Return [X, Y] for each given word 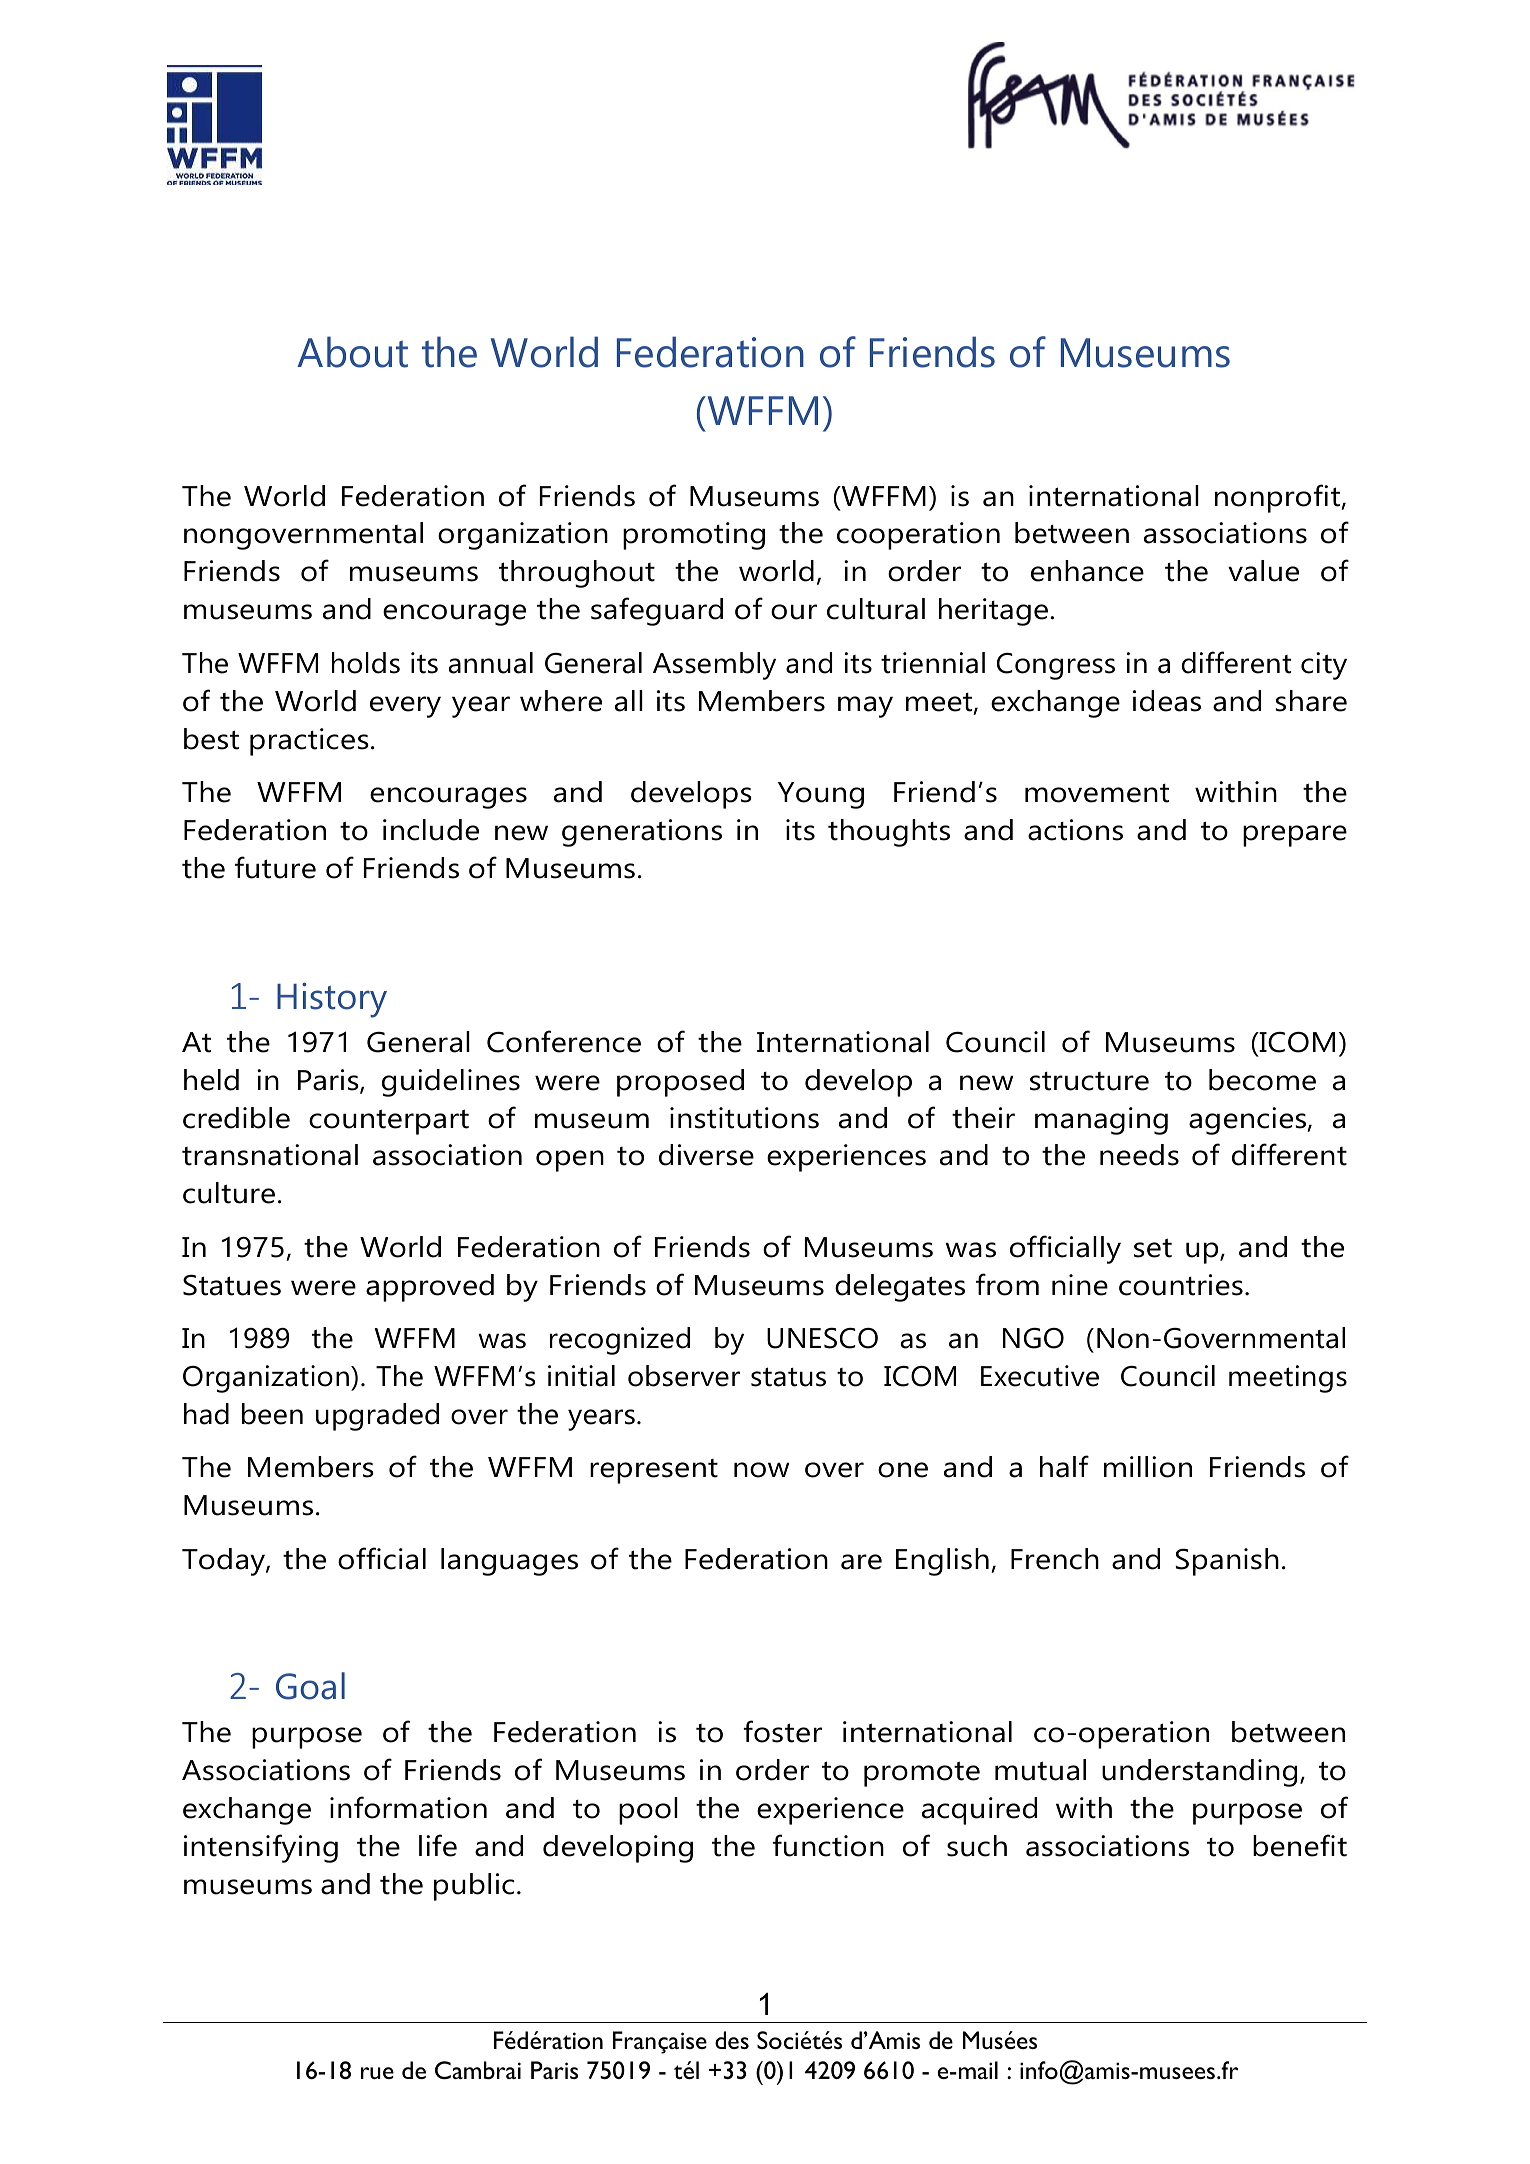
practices [309, 742]
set [1153, 1248]
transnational [270, 1155]
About [352, 352]
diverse [706, 1155]
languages [509, 1562]
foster [782, 1731]
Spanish [1227, 1562]
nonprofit [1278, 498]
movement [1097, 793]
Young [821, 795]
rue [377, 2073]
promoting [694, 536]
